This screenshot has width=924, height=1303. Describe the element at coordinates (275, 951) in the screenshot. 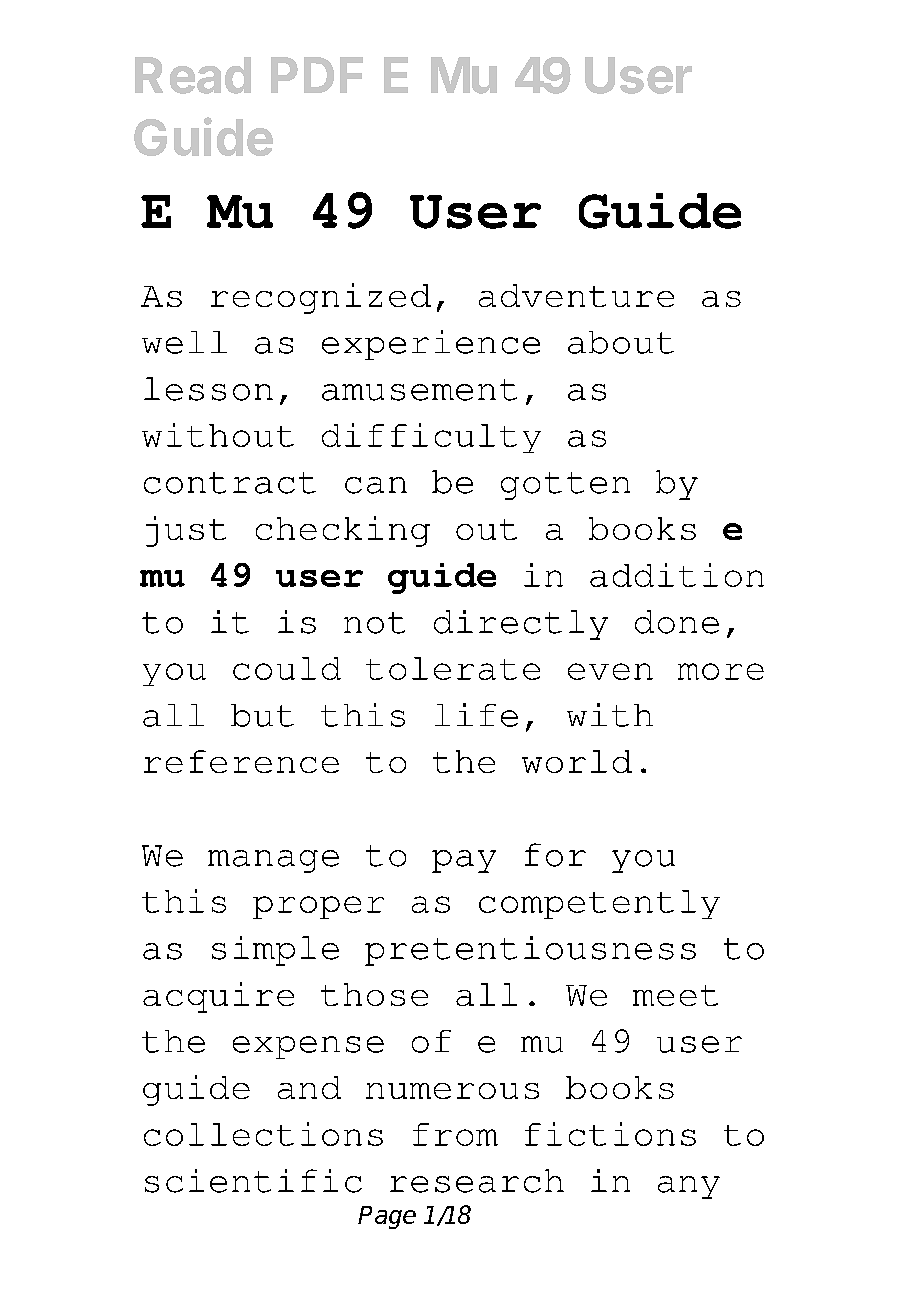

I see `simple` at that location.
